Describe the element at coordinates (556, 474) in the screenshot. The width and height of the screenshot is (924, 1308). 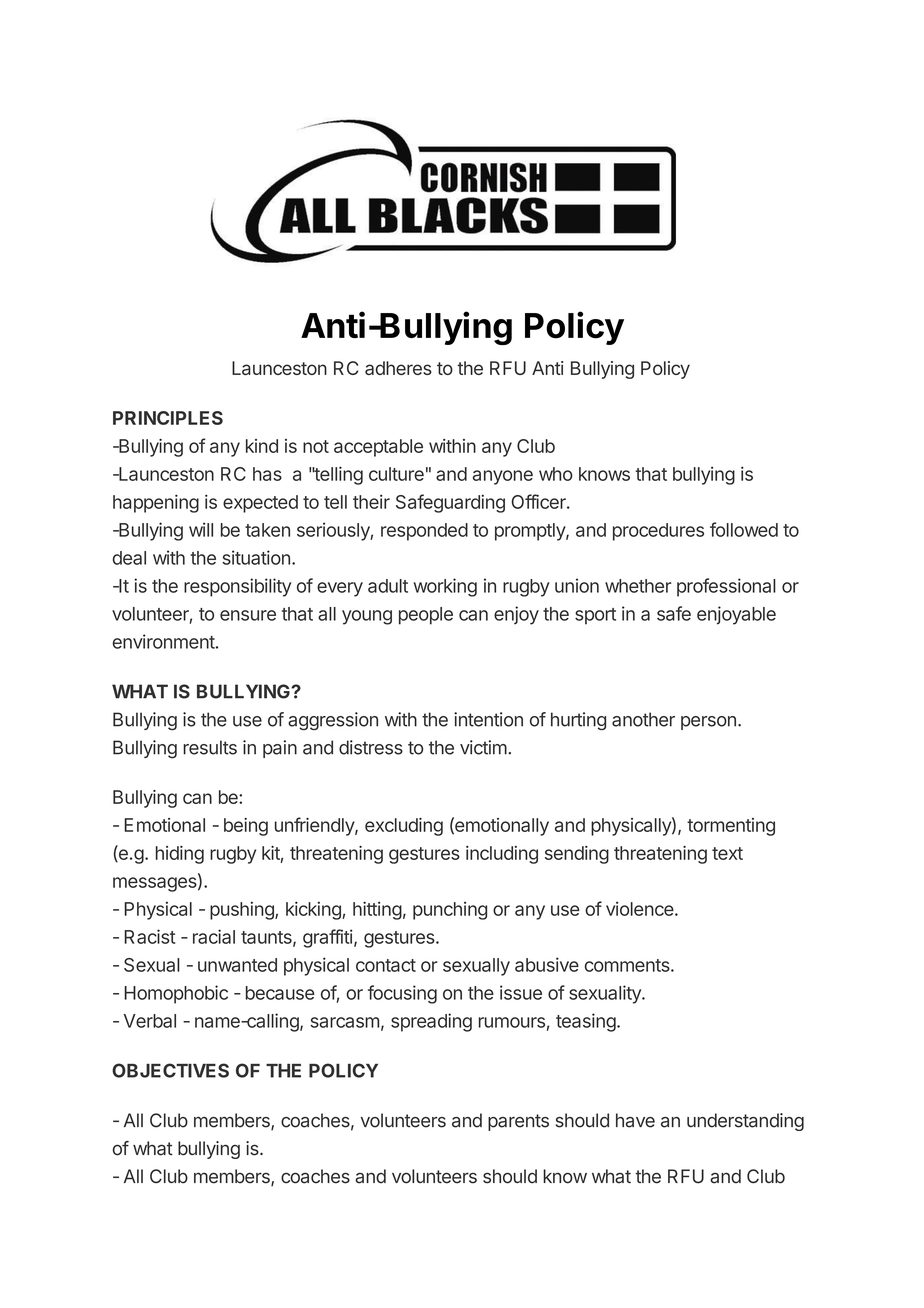
I see `who` at that location.
